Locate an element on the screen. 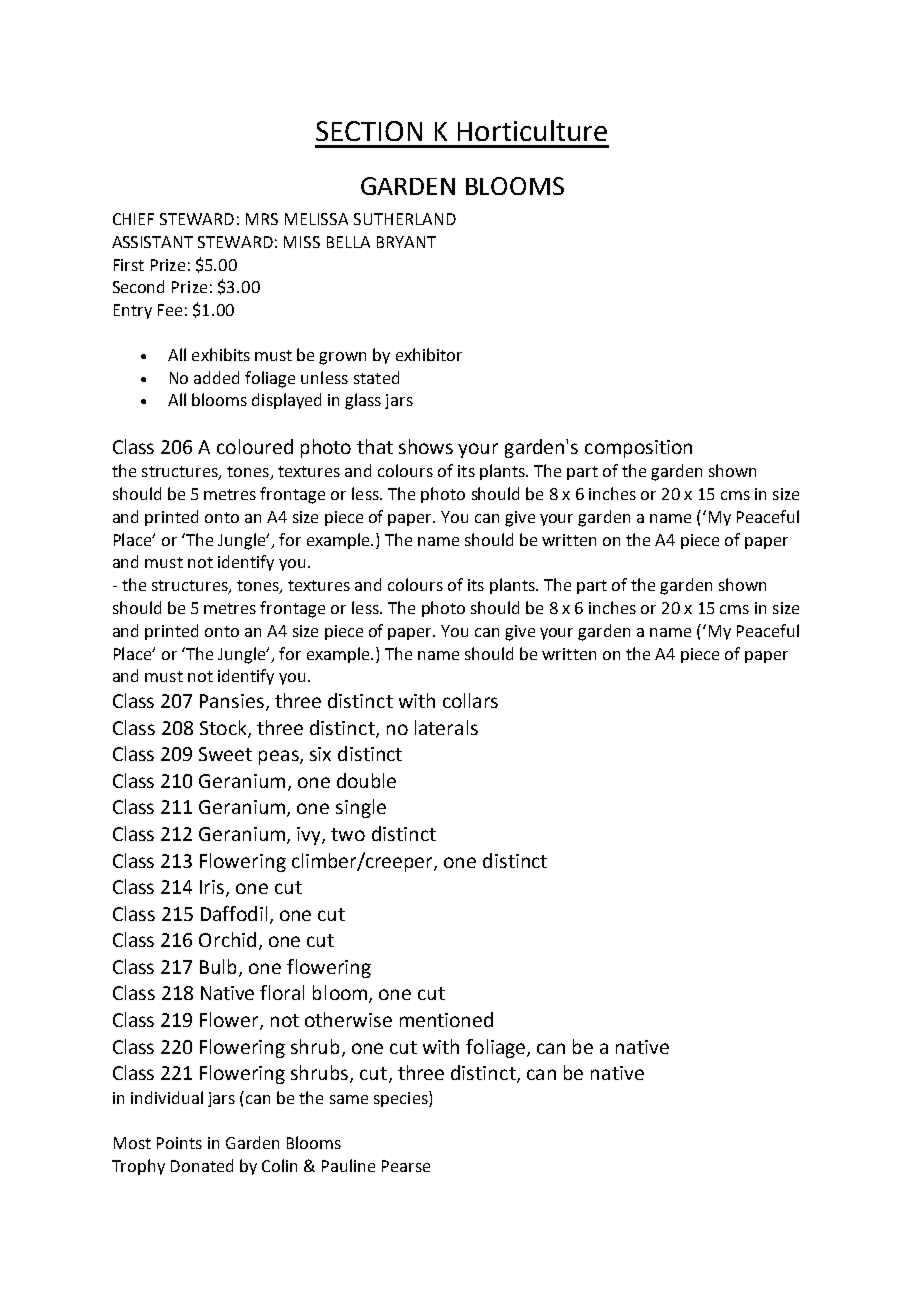 This screenshot has width=924, height=1309. Pansies is located at coordinates (232, 701).
